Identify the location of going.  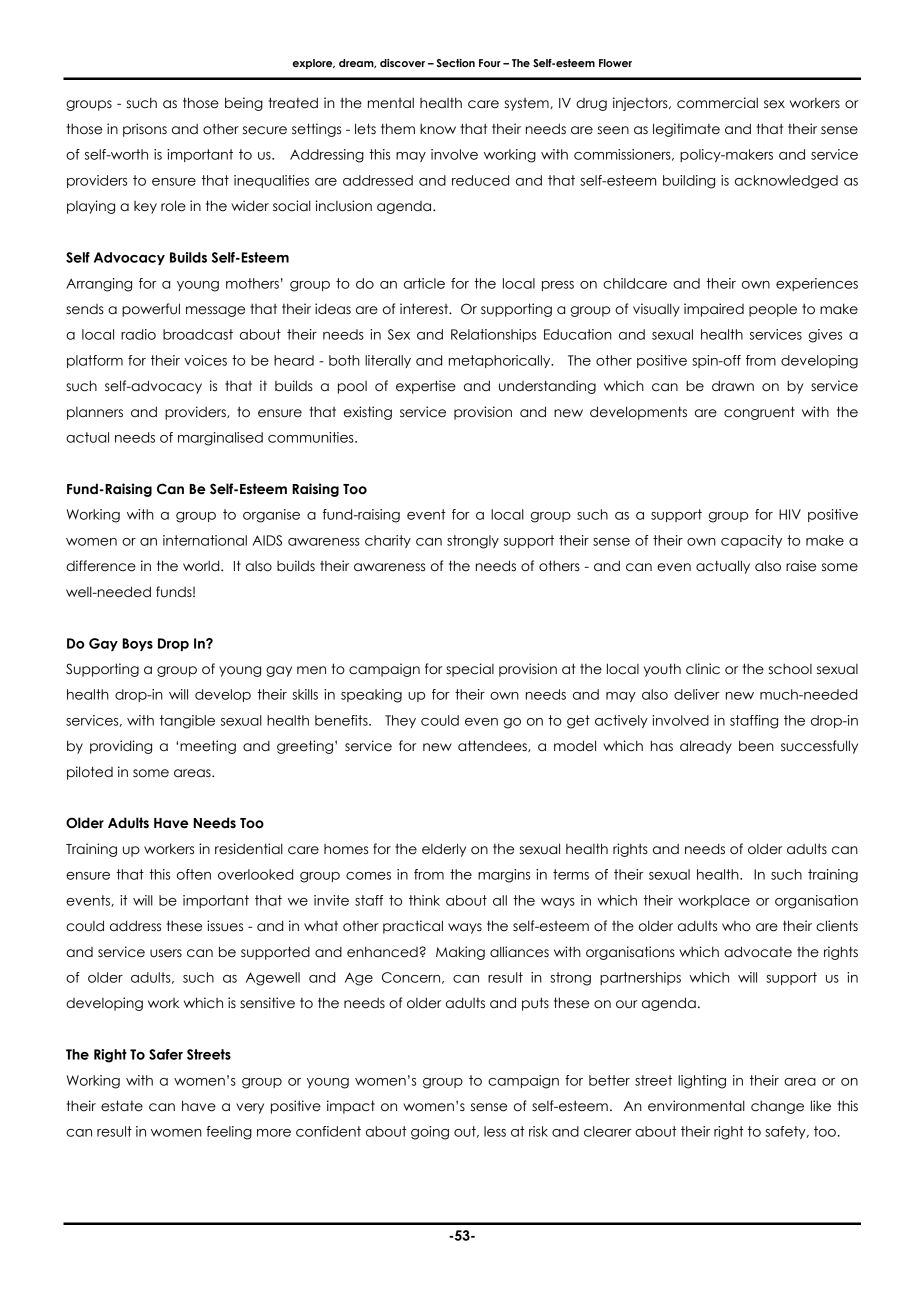
(430, 1133).
